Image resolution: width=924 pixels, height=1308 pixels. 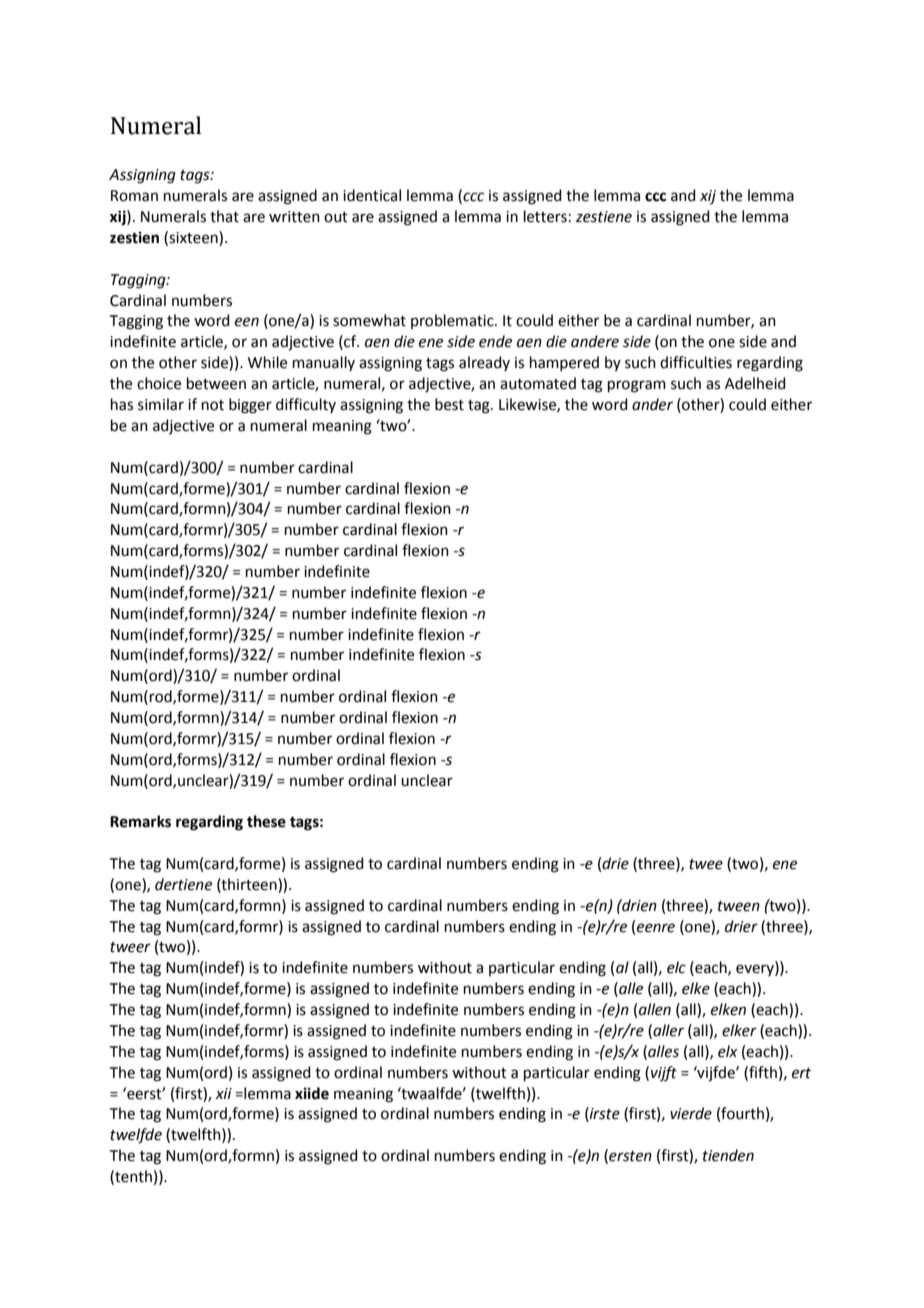 What do you see at coordinates (449, 404) in the screenshot?
I see `best` at bounding box center [449, 404].
